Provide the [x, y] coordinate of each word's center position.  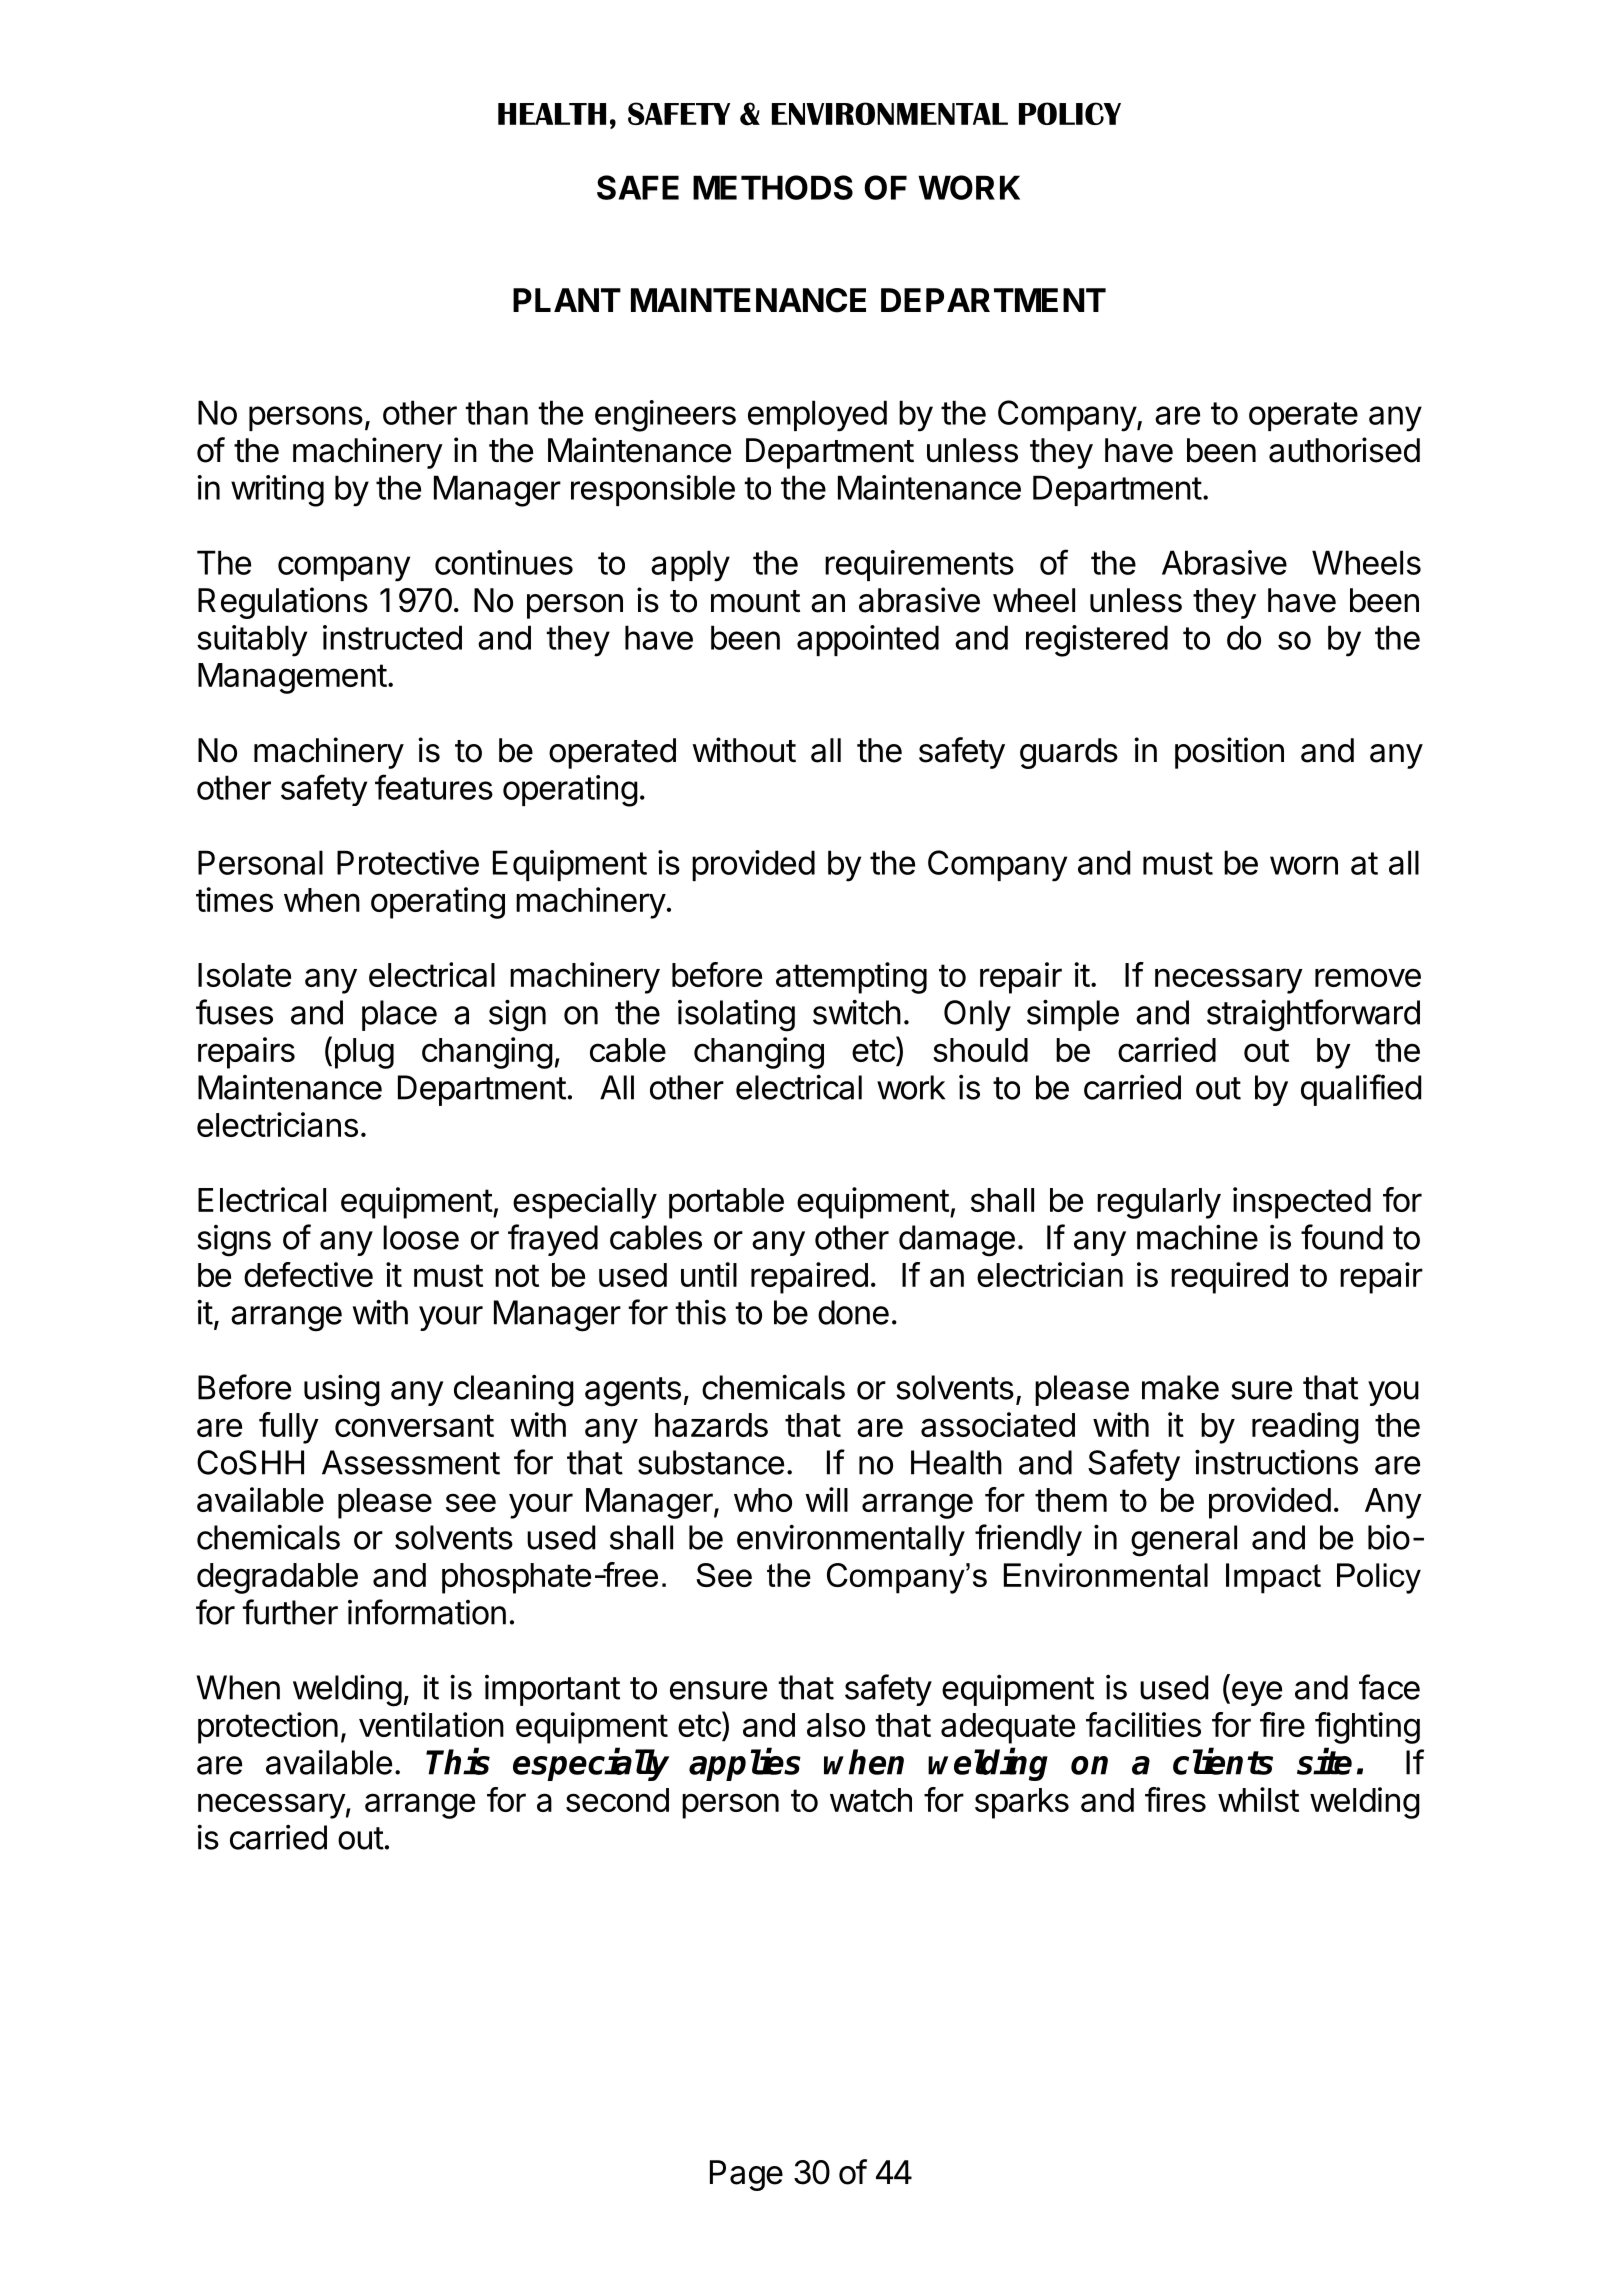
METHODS [773, 187]
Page [746, 2175]
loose [421, 1237]
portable [726, 1203]
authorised [1344, 450]
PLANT [567, 300]
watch [871, 1800]
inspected [1302, 1203]
